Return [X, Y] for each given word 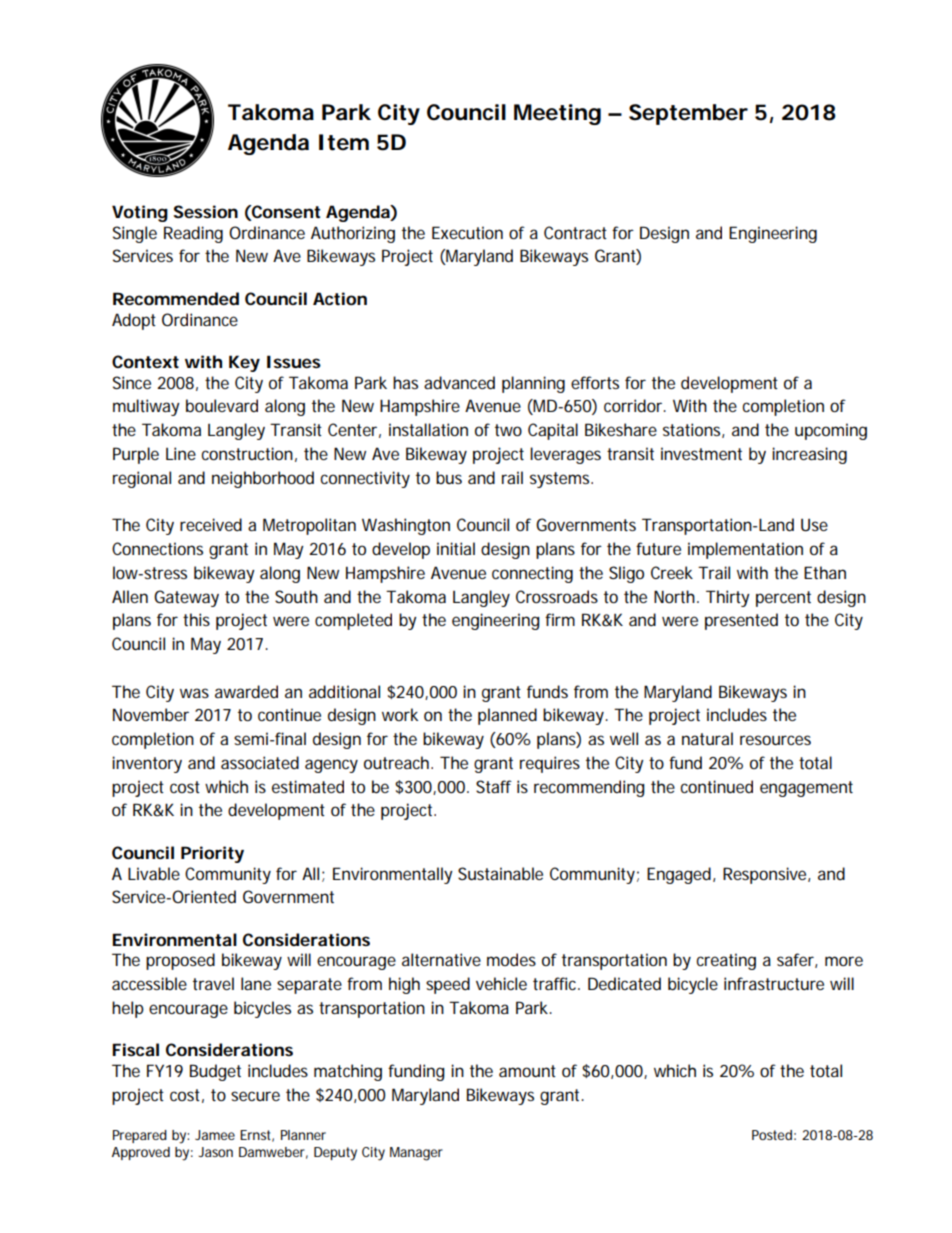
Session [205, 211]
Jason [215, 1152]
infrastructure [774, 983]
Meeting [557, 114]
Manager [416, 1154]
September [688, 114]
